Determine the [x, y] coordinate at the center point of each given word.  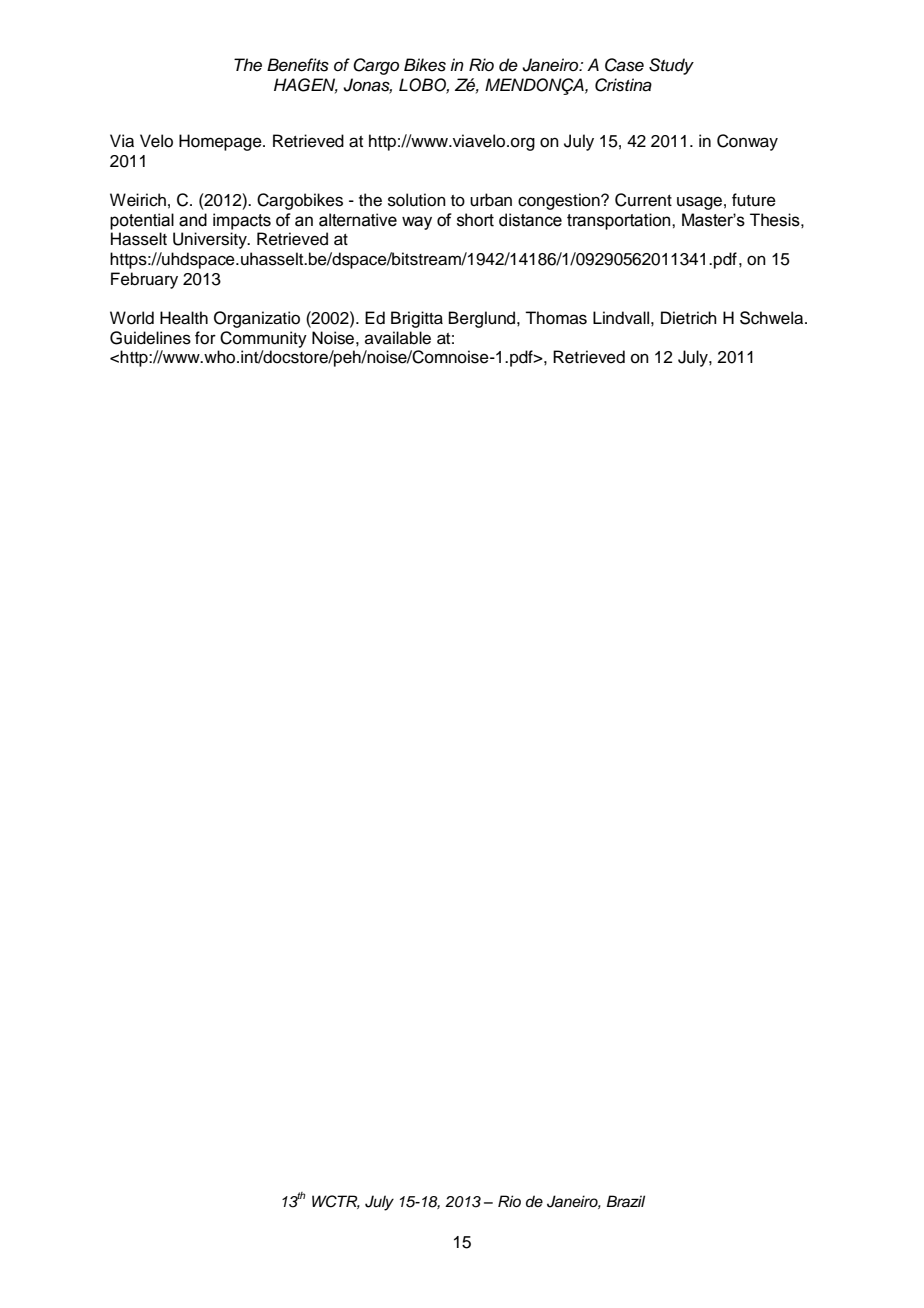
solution [417, 200]
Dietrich [689, 318]
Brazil [625, 1201]
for [205, 338]
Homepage [221, 142]
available [398, 338]
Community [263, 339]
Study [671, 66]
